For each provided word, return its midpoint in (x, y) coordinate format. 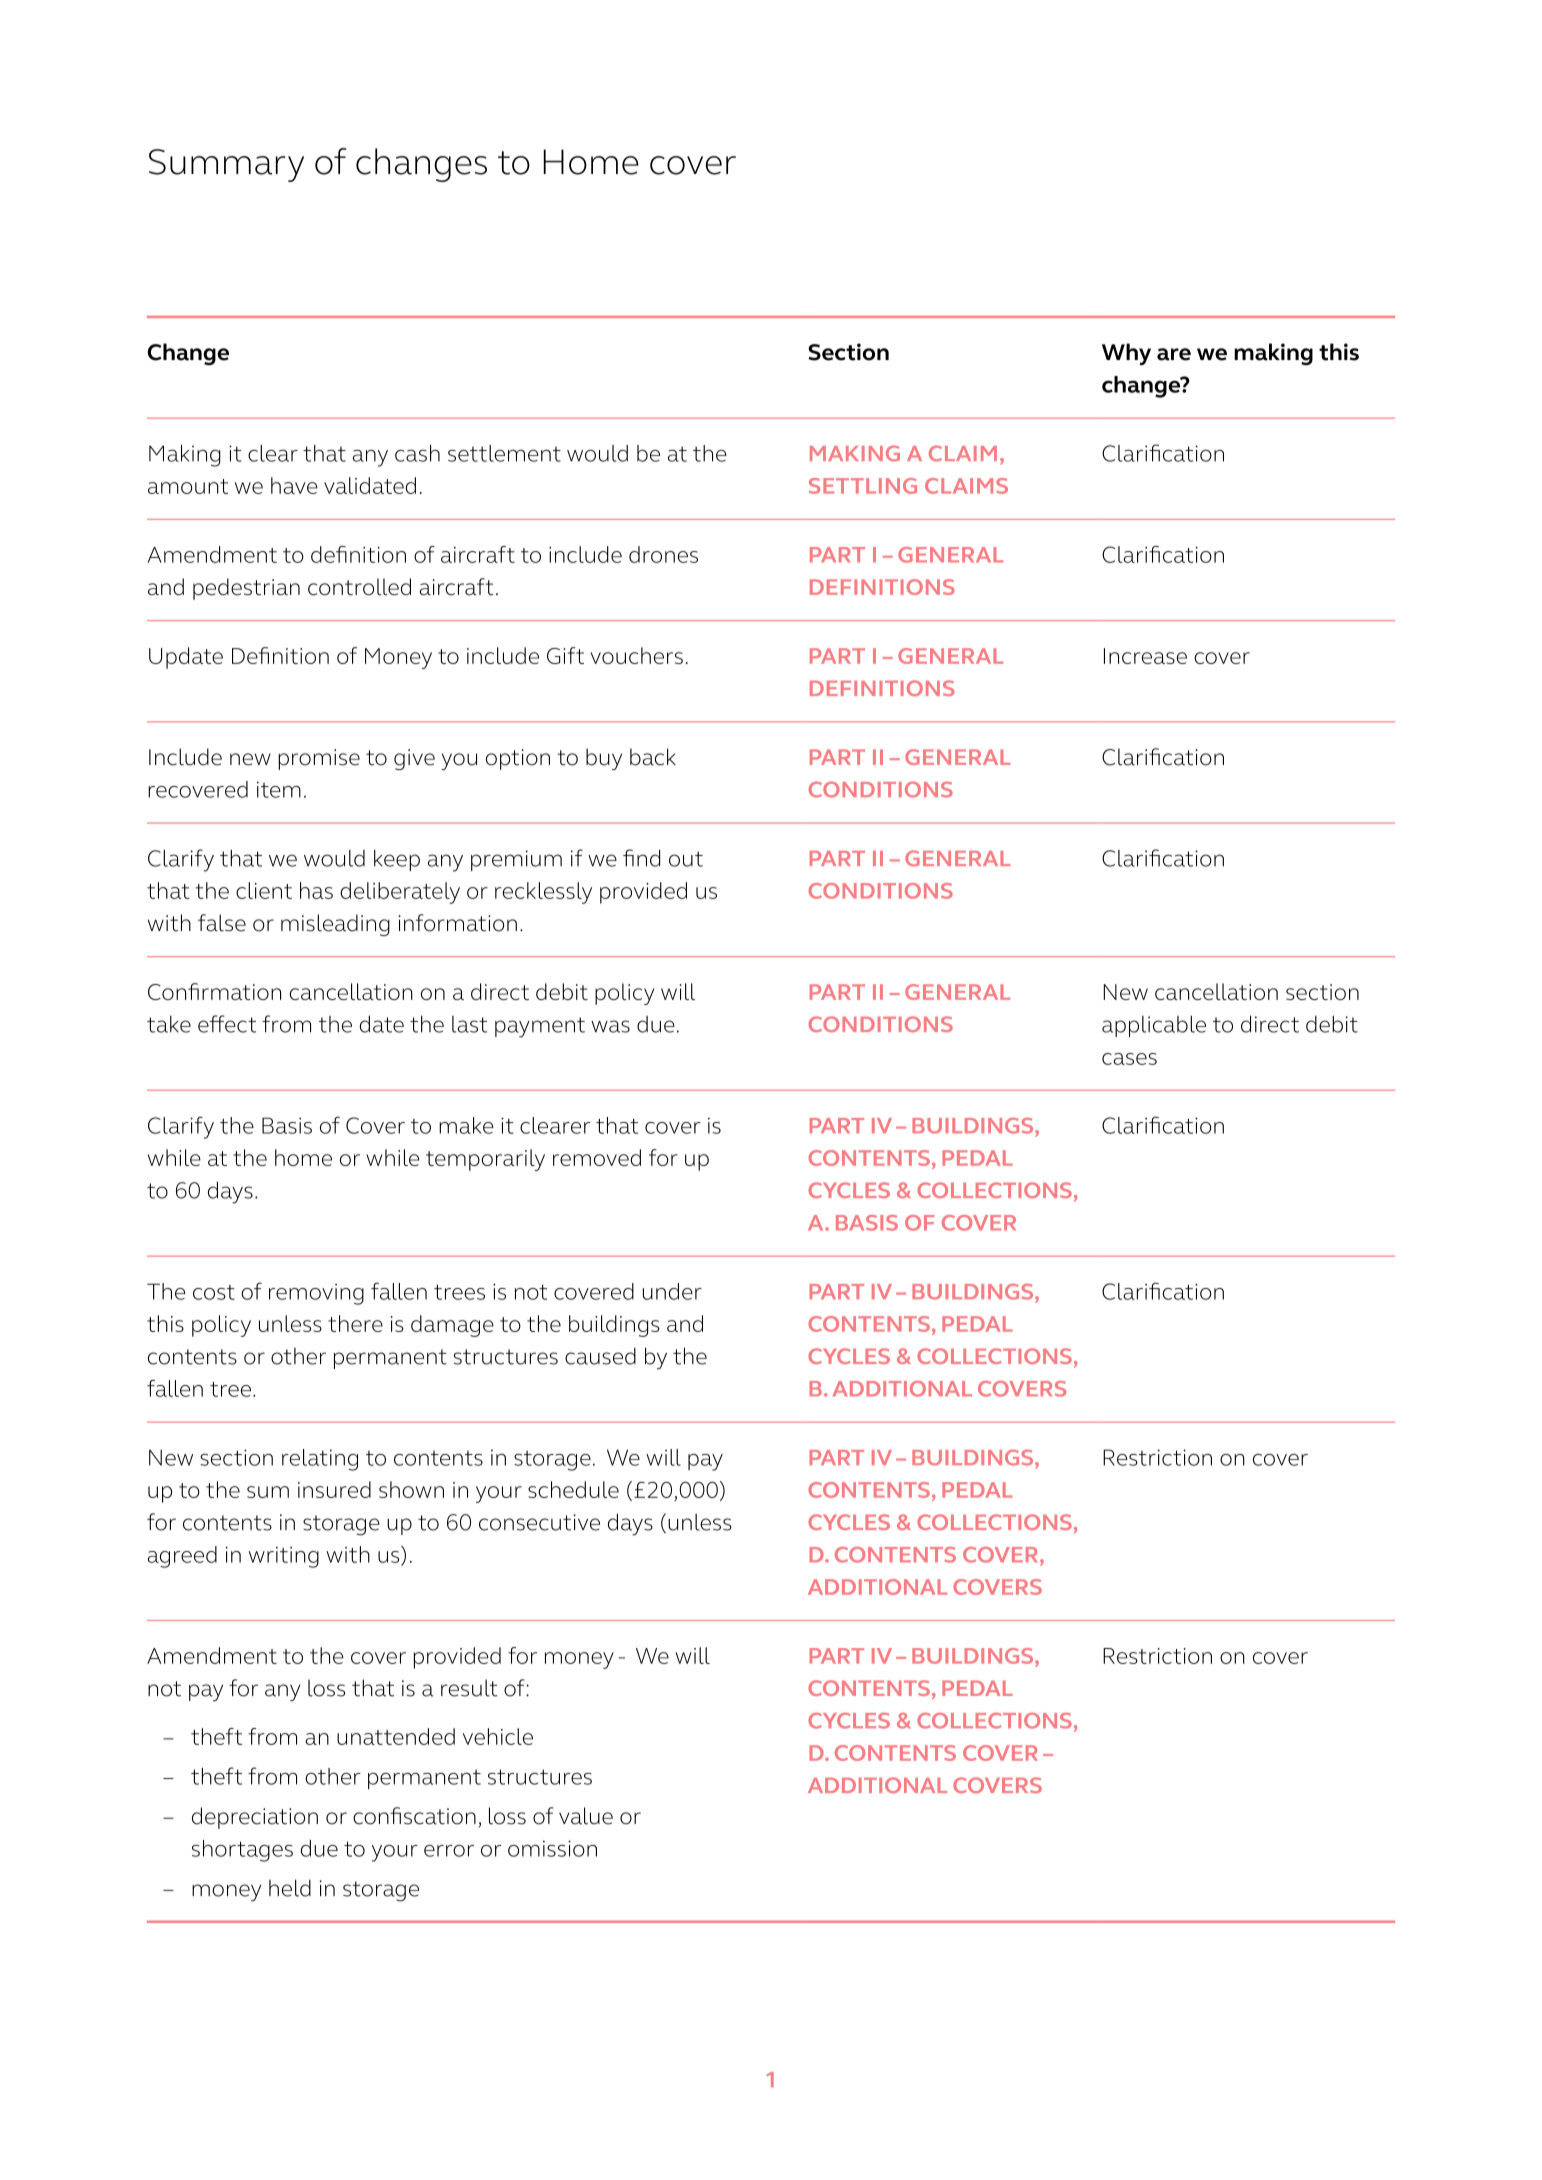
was (610, 1026)
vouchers (636, 655)
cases (1129, 1059)
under (672, 1291)
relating (320, 1460)
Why (1126, 354)
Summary (226, 165)
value (586, 1816)
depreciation (255, 1818)
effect (227, 1024)
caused (600, 1356)
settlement (504, 453)
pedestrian (246, 589)
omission (552, 1848)
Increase (1145, 656)
